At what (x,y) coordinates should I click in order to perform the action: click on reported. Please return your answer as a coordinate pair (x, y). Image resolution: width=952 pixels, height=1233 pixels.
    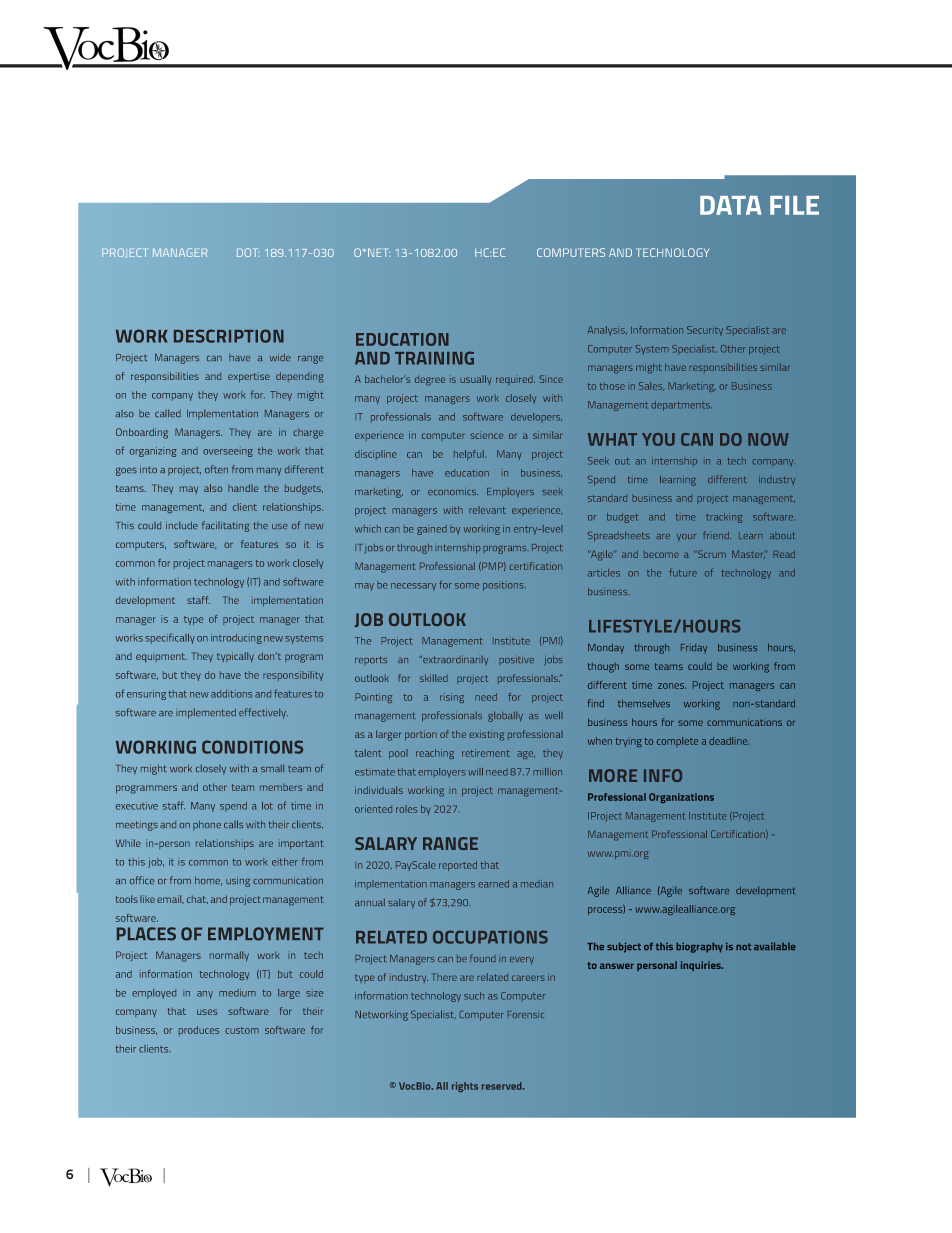
    Looking at the image, I should click on (458, 866).
